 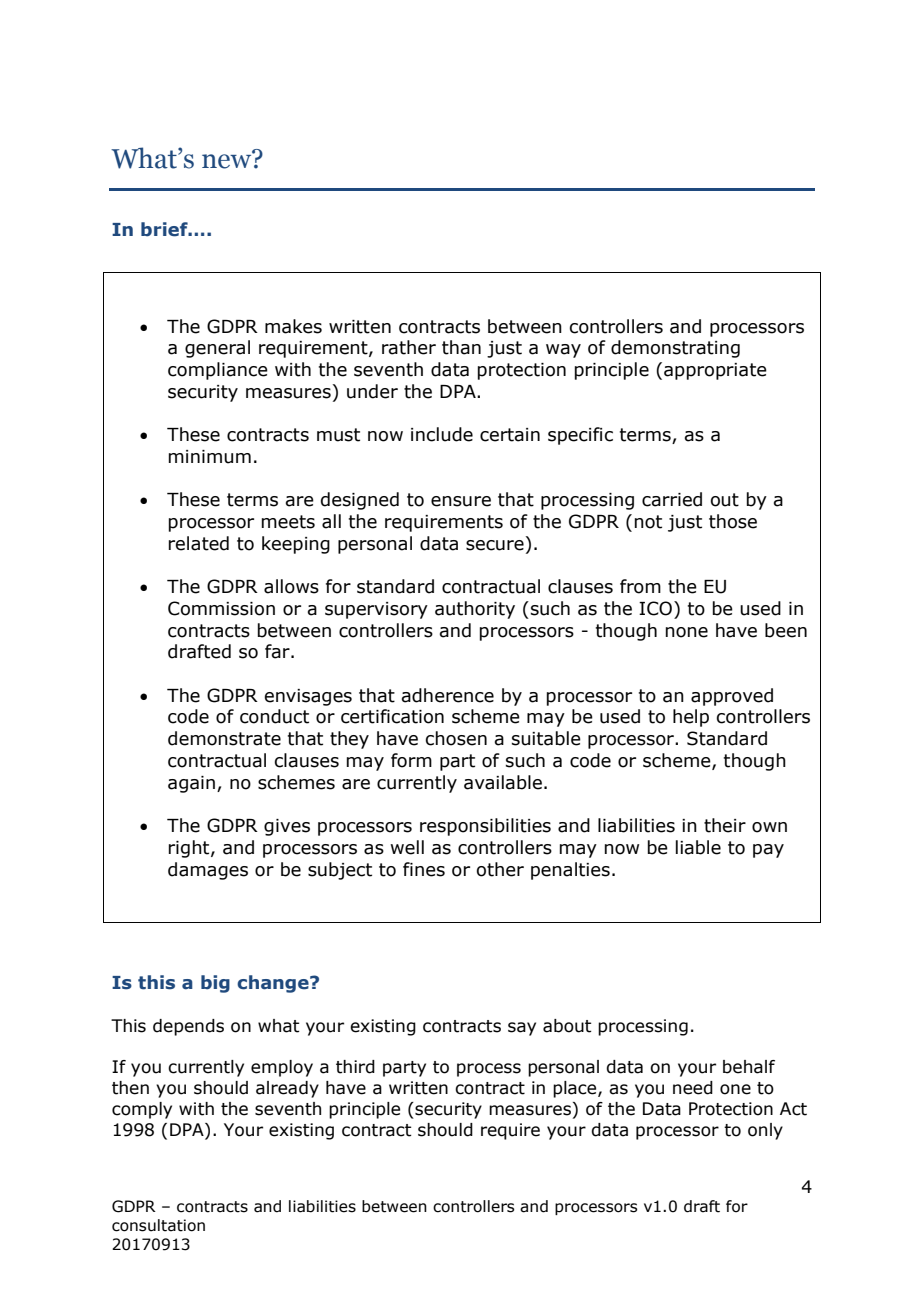 What do you see at coordinates (698, 847) in the page?
I see `liable` at bounding box center [698, 847].
